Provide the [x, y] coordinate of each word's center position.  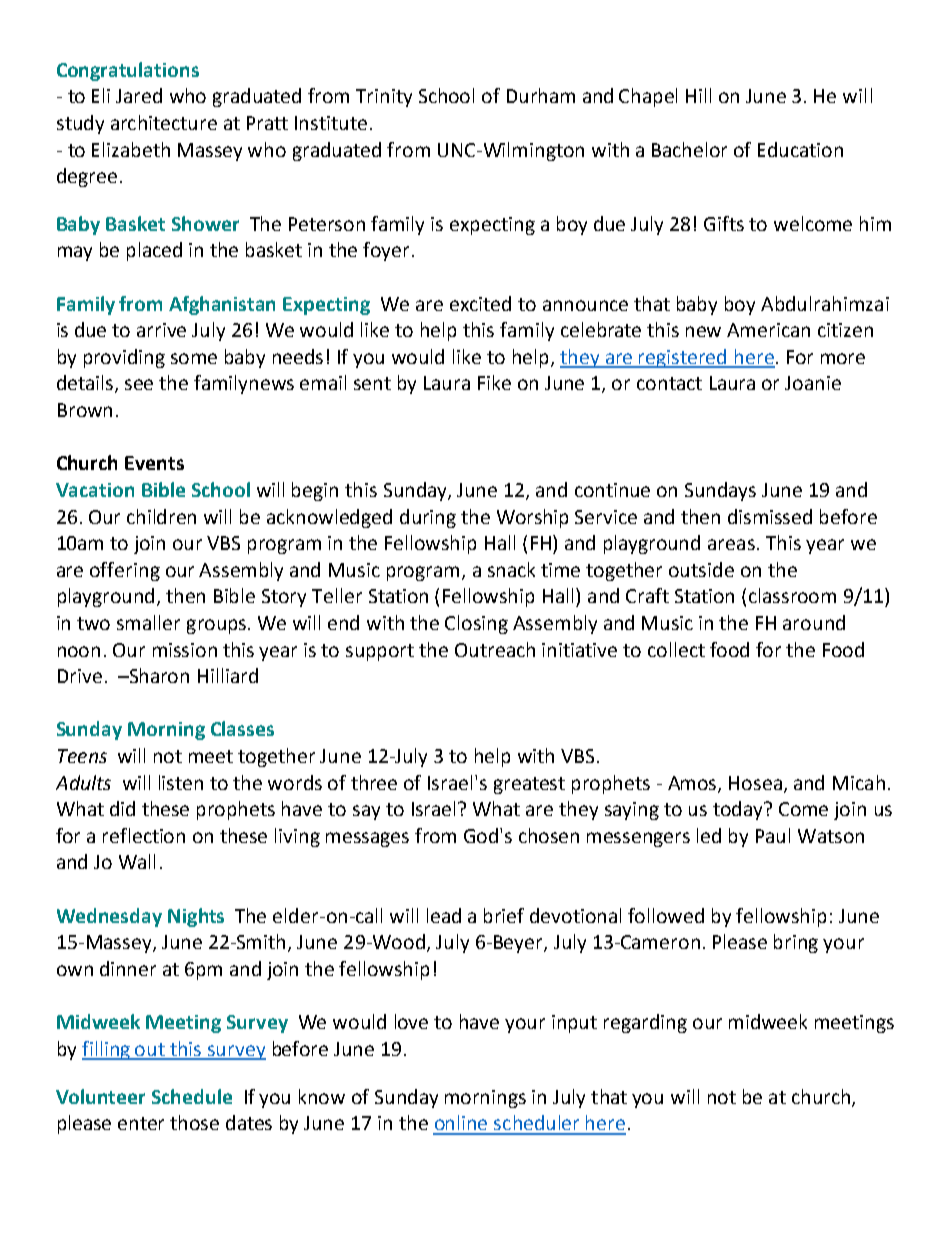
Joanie [813, 383]
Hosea [755, 783]
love [411, 1021]
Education [800, 149]
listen [181, 782]
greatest [529, 785]
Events [154, 463]
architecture [164, 122]
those [194, 1122]
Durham [541, 95]
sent [372, 383]
